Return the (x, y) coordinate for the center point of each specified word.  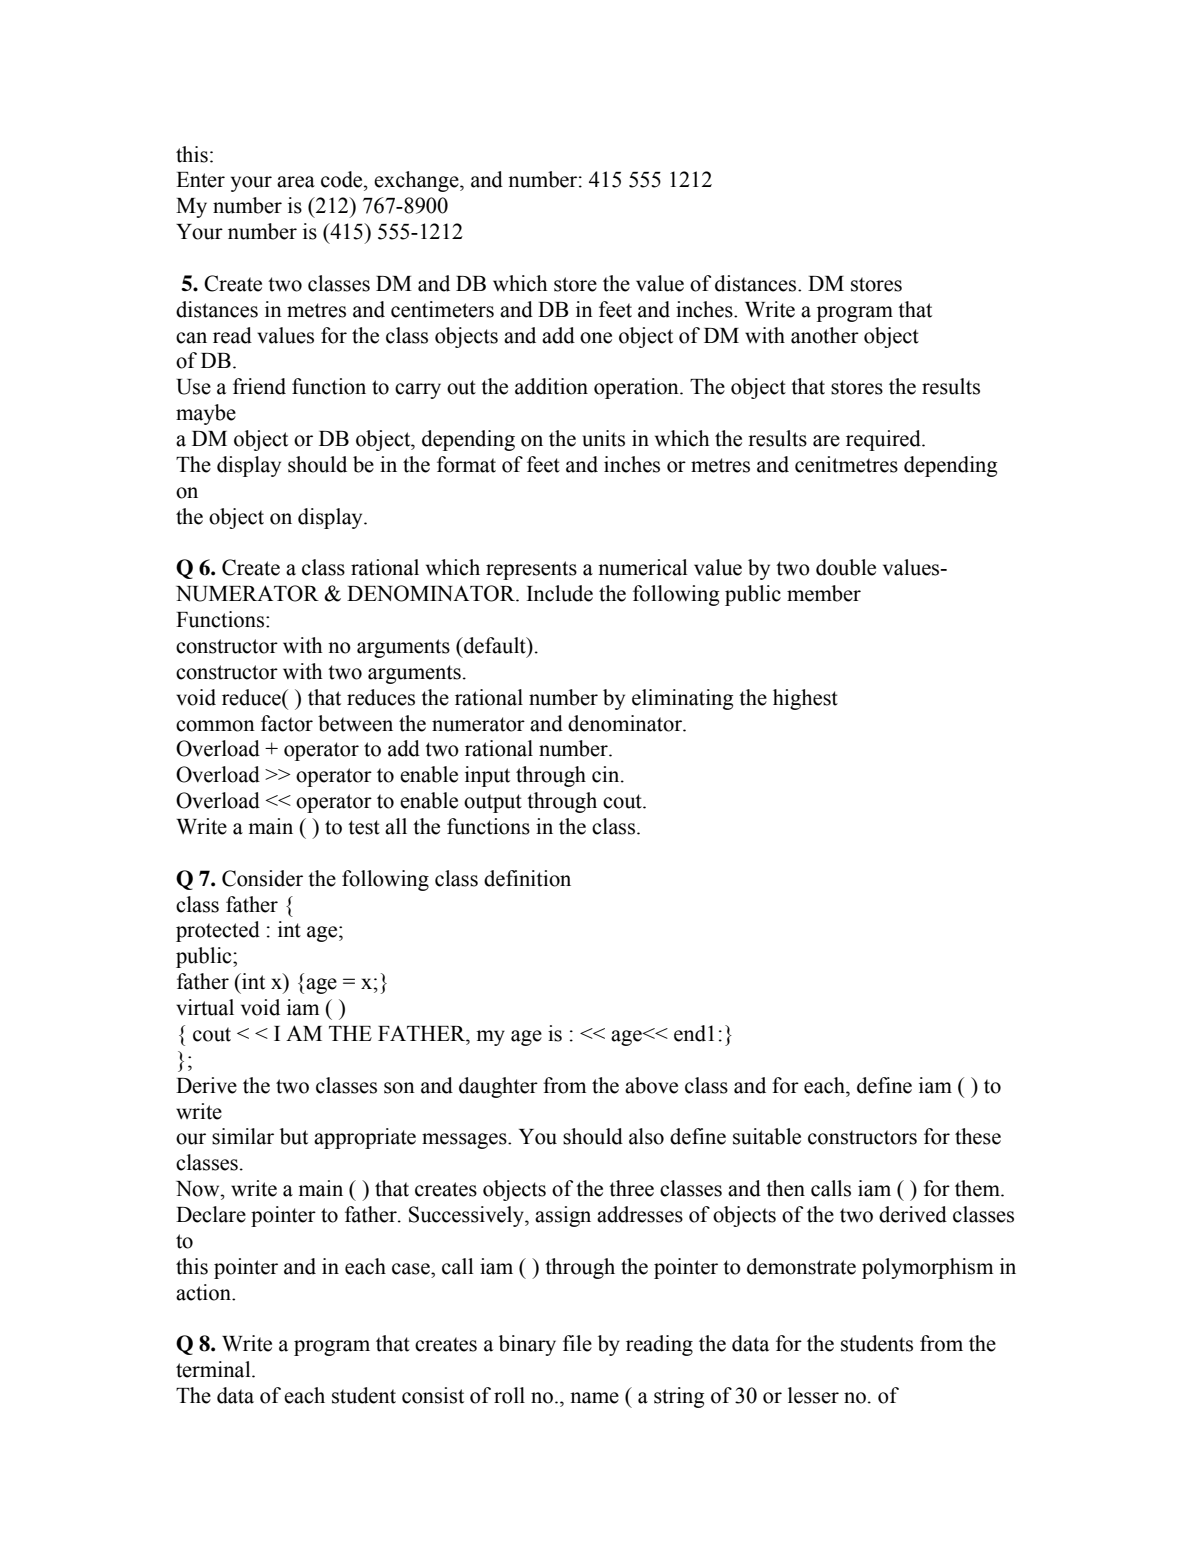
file (577, 1343)
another (825, 335)
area (296, 182)
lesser (813, 1395)
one (596, 338)
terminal (214, 1369)
